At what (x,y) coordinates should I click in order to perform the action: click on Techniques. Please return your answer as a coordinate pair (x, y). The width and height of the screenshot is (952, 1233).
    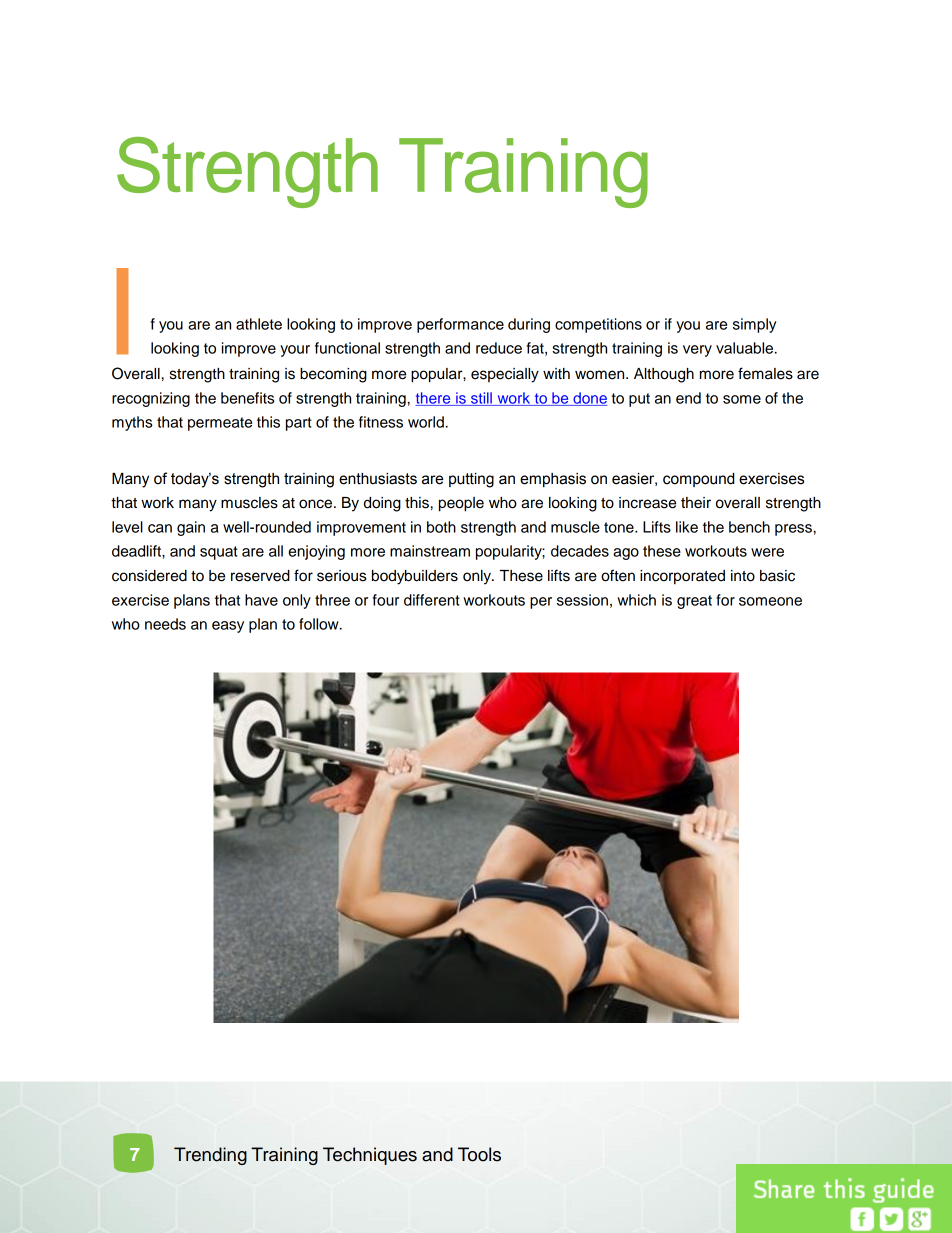
    Looking at the image, I should click on (370, 1156).
